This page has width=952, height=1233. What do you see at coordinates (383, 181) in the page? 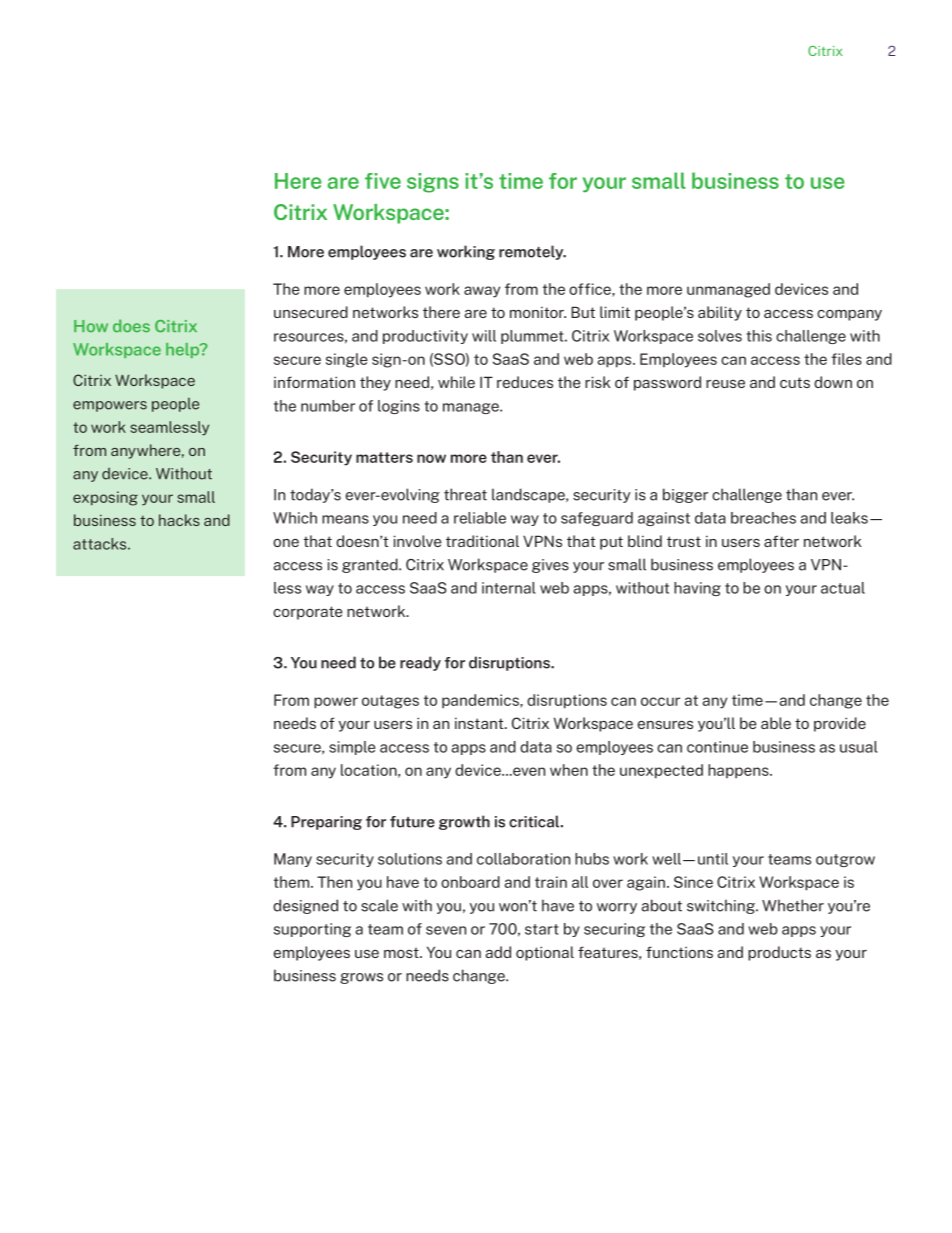
I see `five` at bounding box center [383, 181].
